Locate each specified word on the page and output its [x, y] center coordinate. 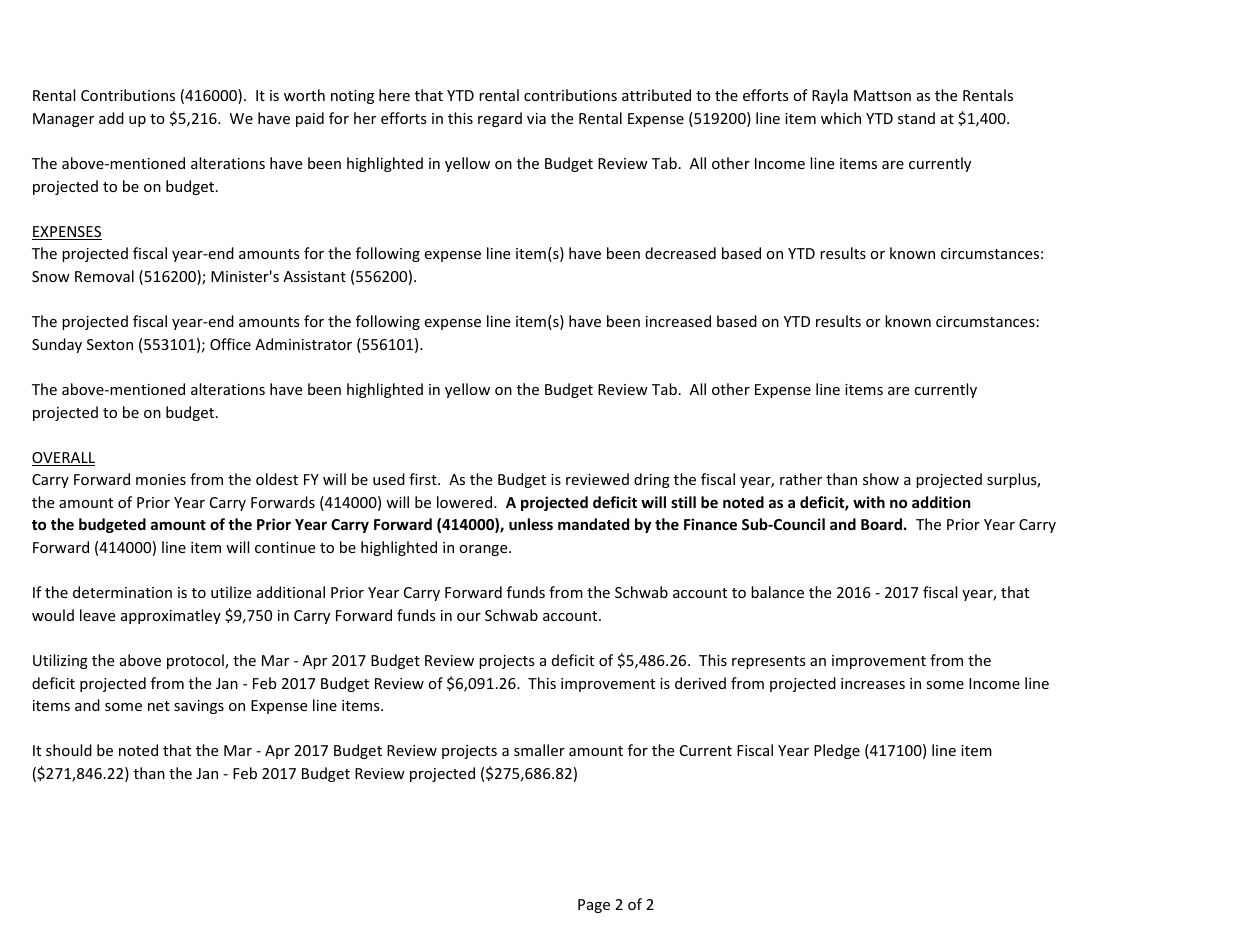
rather [801, 479]
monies [161, 479]
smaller [539, 750]
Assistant [314, 276]
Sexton [110, 344]
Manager [63, 120]
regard [500, 119]
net [159, 706]
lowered [466, 502]
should [69, 750]
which [841, 118]
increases [873, 683]
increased [678, 321]
